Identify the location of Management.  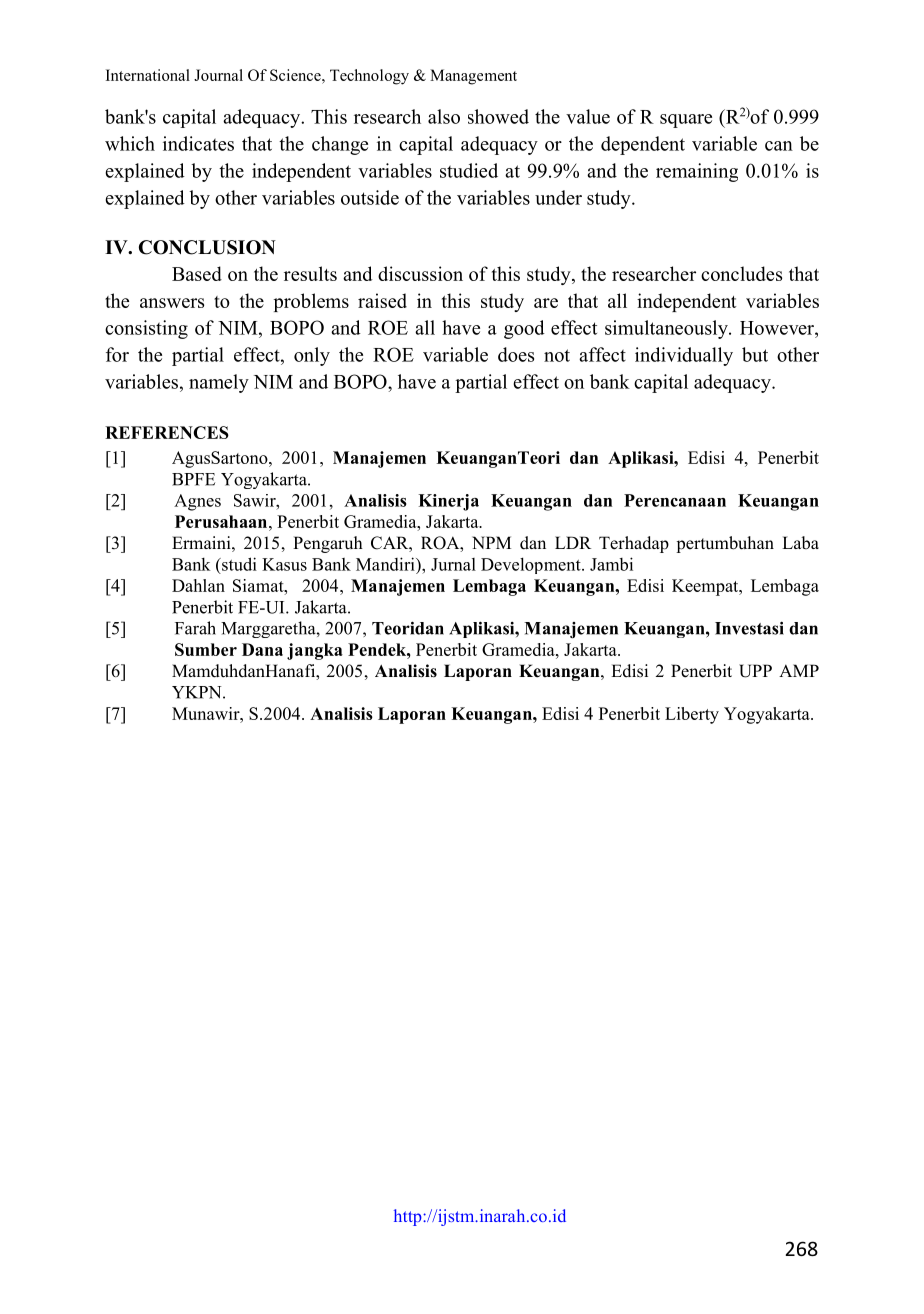
(473, 77).
